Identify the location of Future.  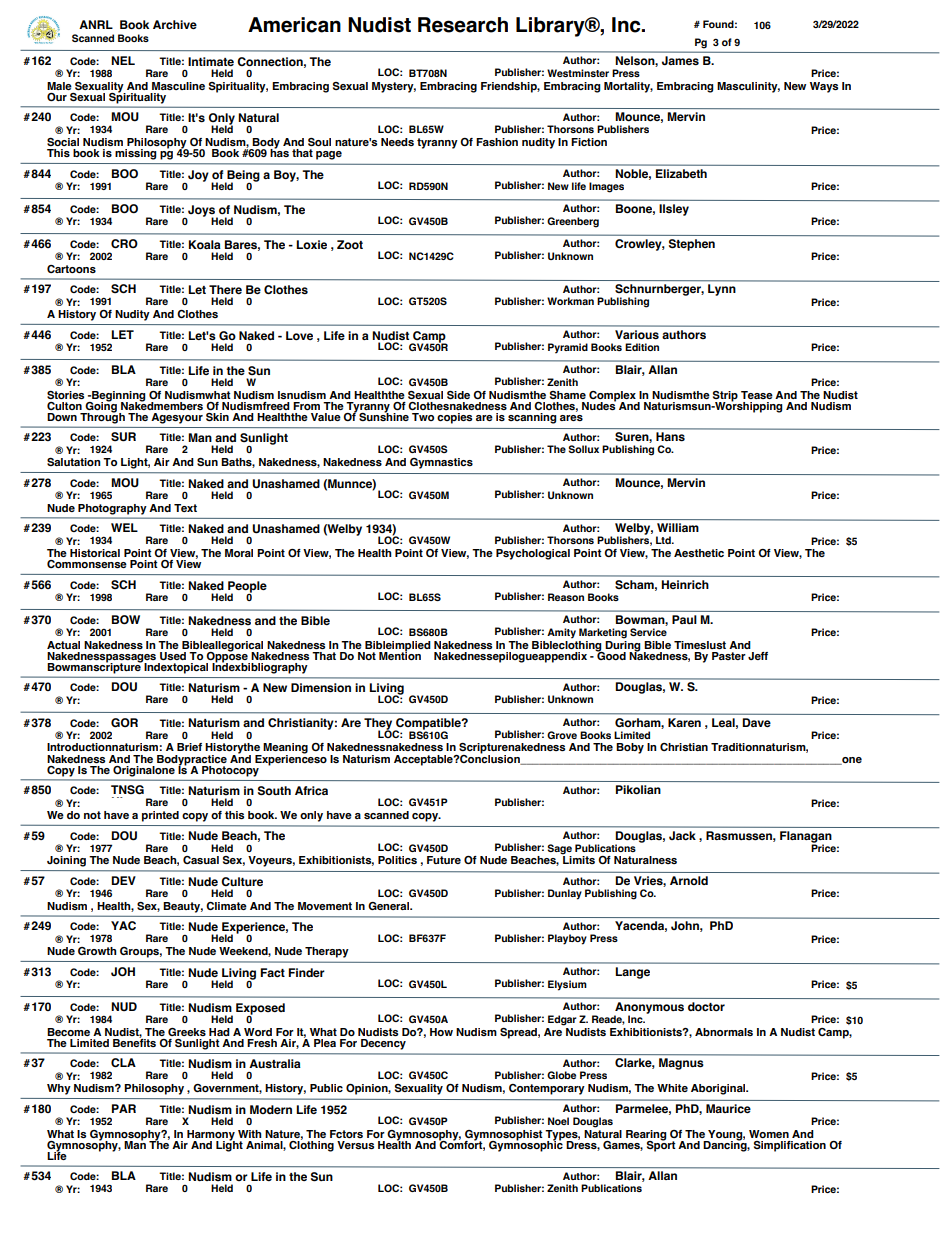
(444, 860).
